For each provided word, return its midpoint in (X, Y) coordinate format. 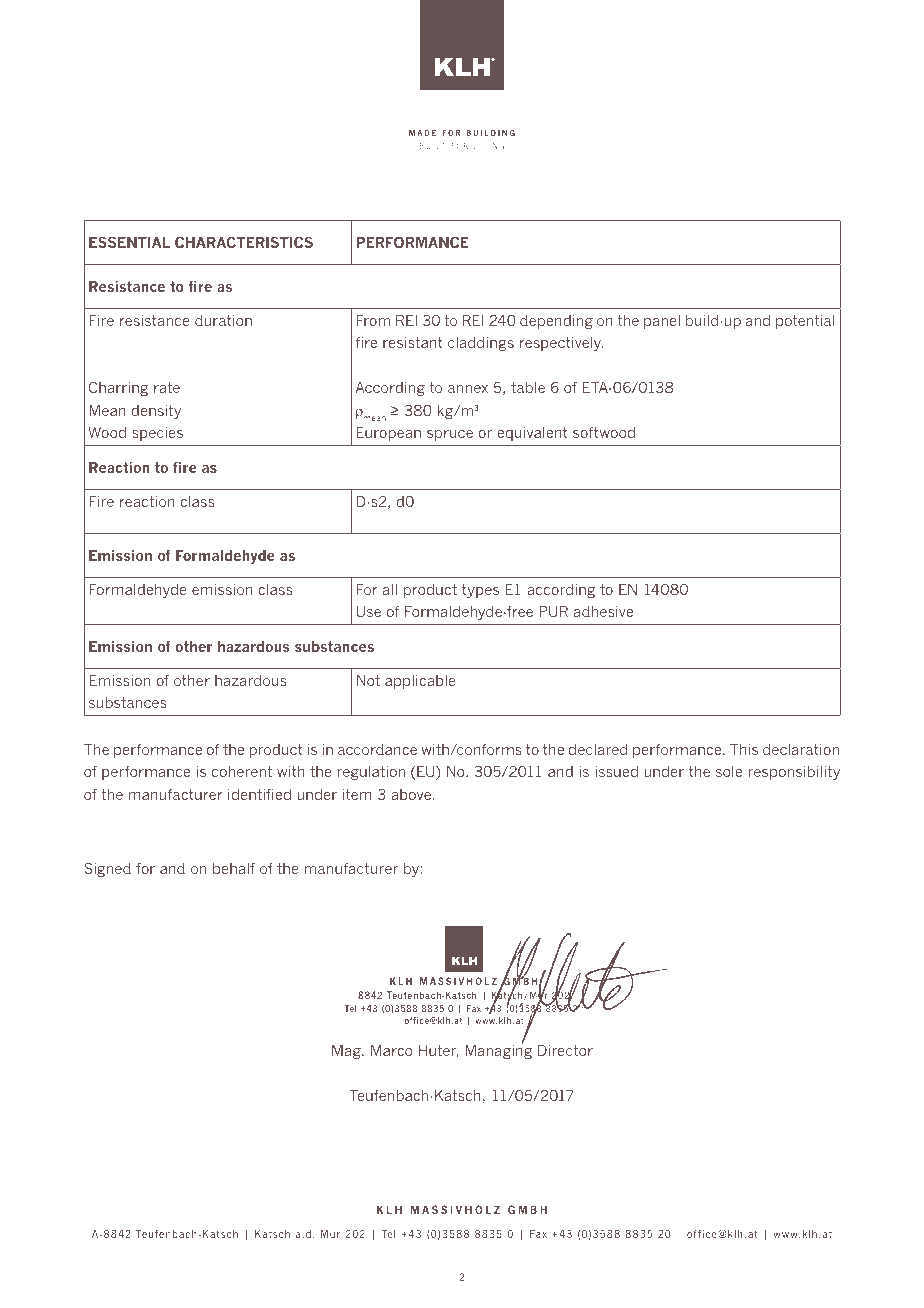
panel (662, 322)
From (373, 320)
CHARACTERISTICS (244, 242)
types (480, 591)
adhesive (603, 611)
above (411, 794)
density (156, 412)
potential (805, 322)
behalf (234, 868)
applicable (420, 682)
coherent (242, 771)
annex (468, 389)
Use (369, 611)
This (744, 749)
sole (729, 771)
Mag (347, 1052)
